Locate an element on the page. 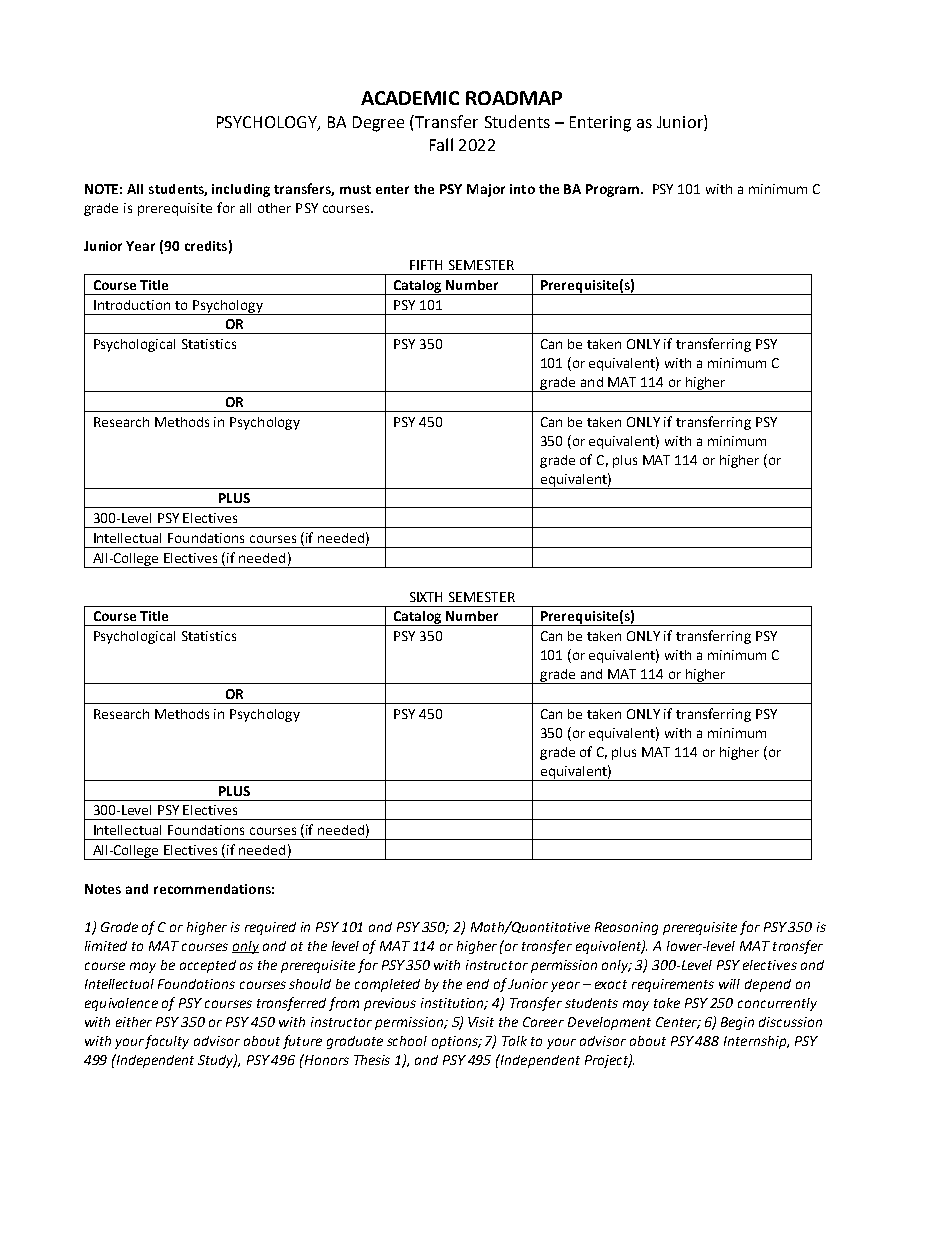  FIFTH is located at coordinates (426, 265).
